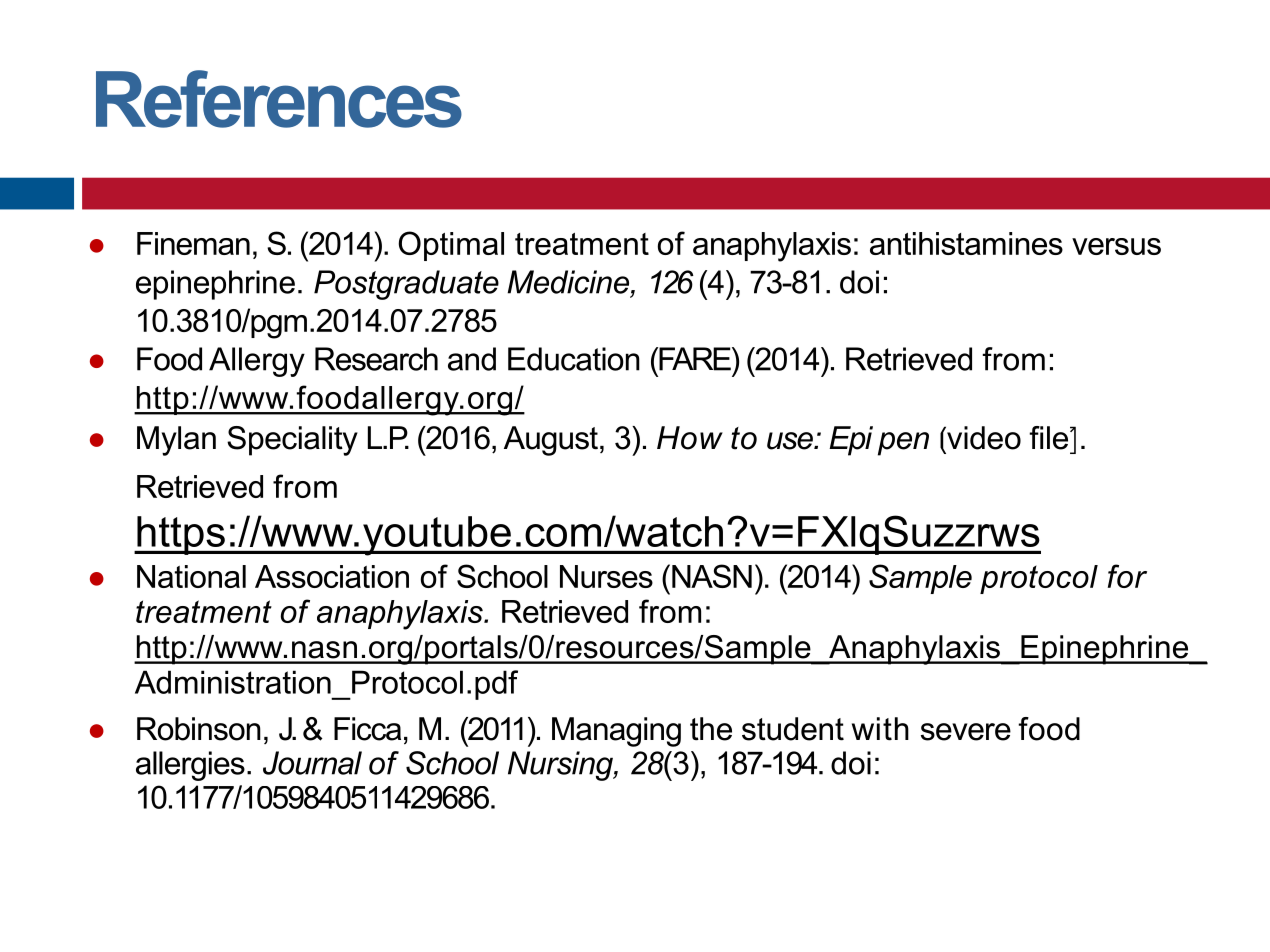  Describe the element at coordinates (966, 243) in the screenshot. I see `antihistamines` at that location.
